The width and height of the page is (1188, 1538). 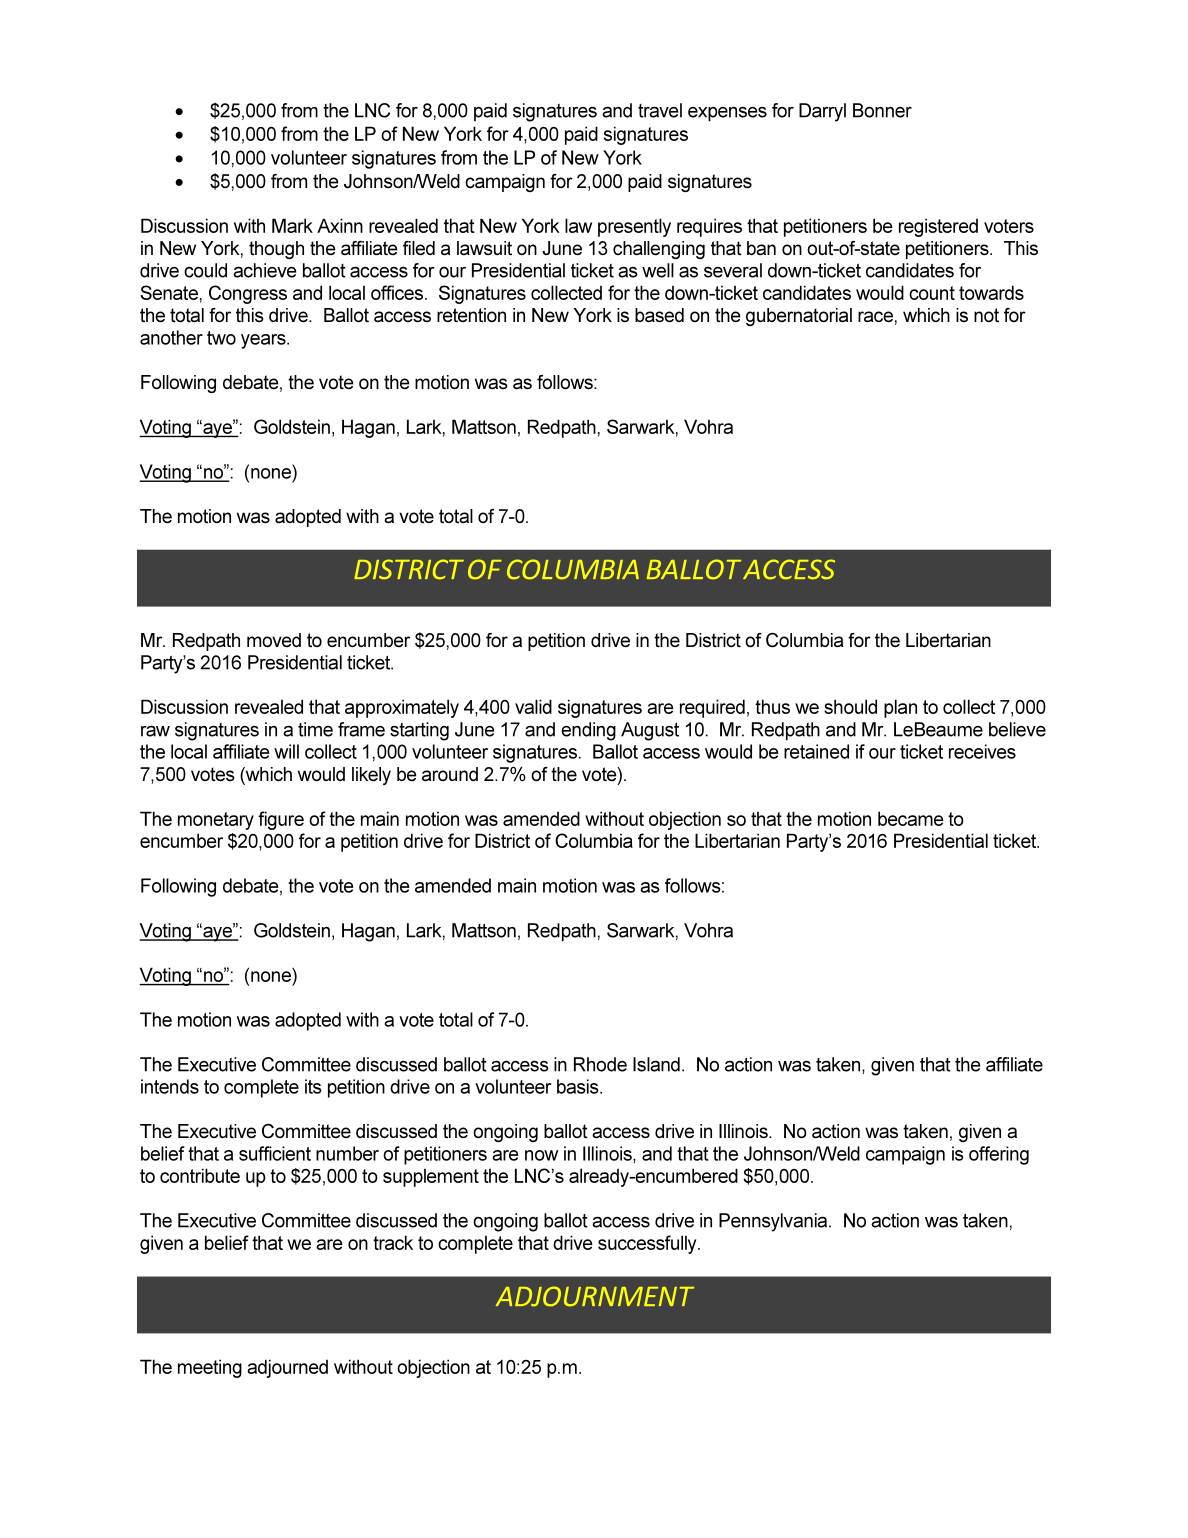 I want to click on travel, so click(x=660, y=110).
